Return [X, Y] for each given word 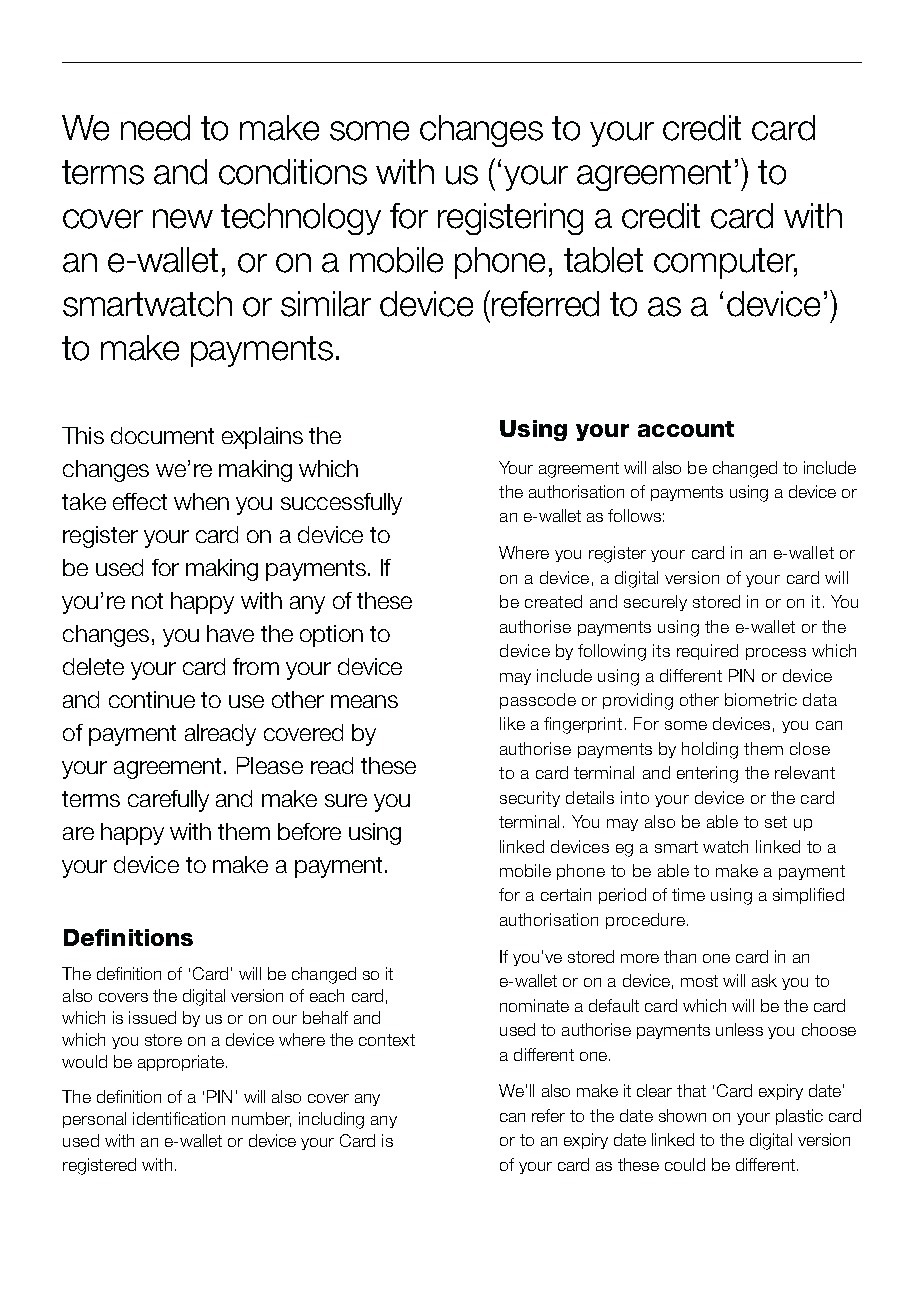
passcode [538, 701]
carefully [168, 801]
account [686, 429]
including [331, 1120]
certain [566, 894]
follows [634, 515]
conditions [293, 172]
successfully [341, 504]
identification [179, 1118]
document [162, 435]
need [155, 128]
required [707, 652]
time [688, 894]
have [230, 633]
